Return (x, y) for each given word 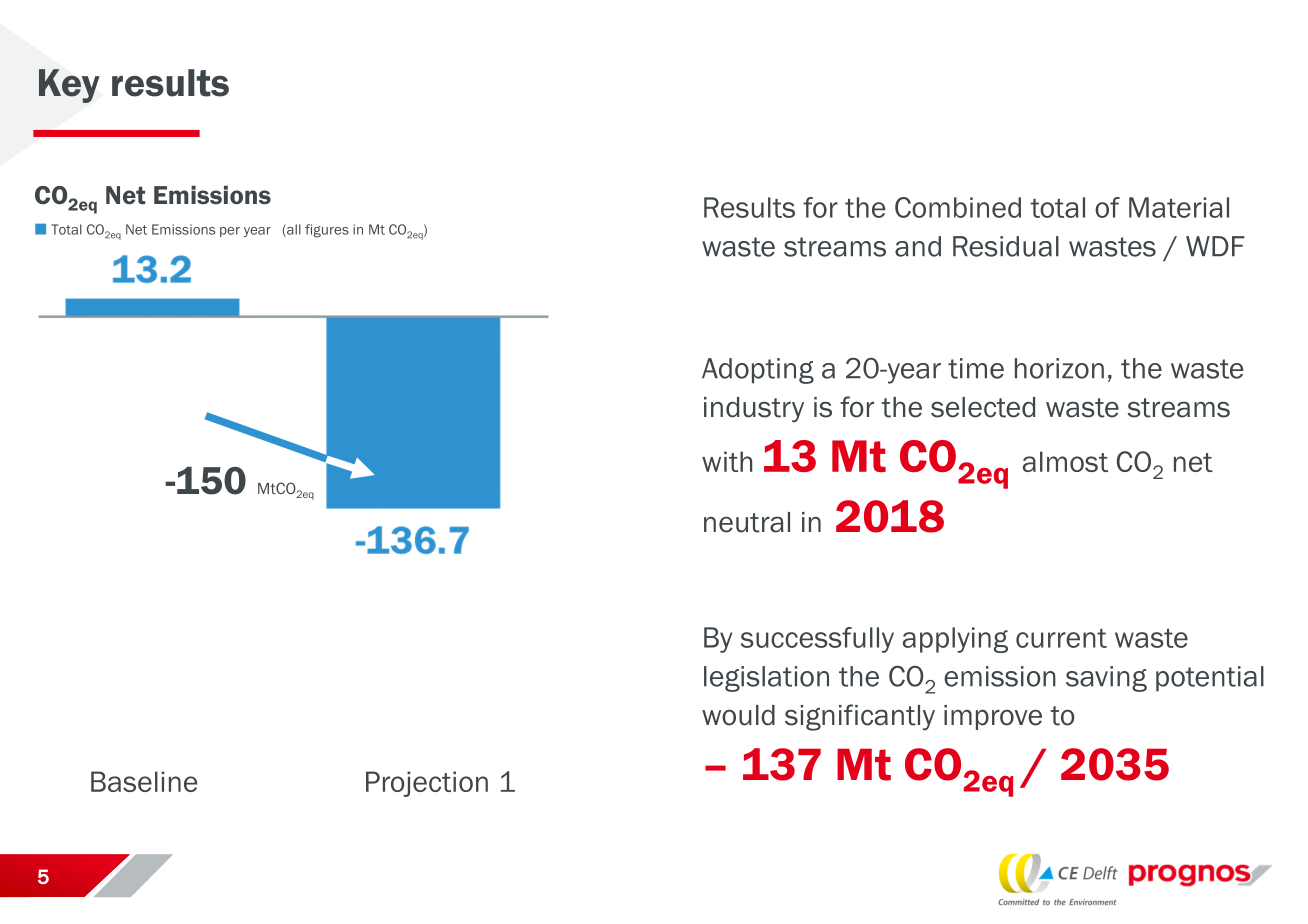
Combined (958, 207)
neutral (747, 522)
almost (1065, 461)
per (230, 232)
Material (1179, 207)
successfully (817, 640)
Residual (1006, 246)
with (727, 461)
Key (69, 86)
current (1061, 638)
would (738, 715)
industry (754, 410)
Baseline (144, 781)
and (918, 246)
